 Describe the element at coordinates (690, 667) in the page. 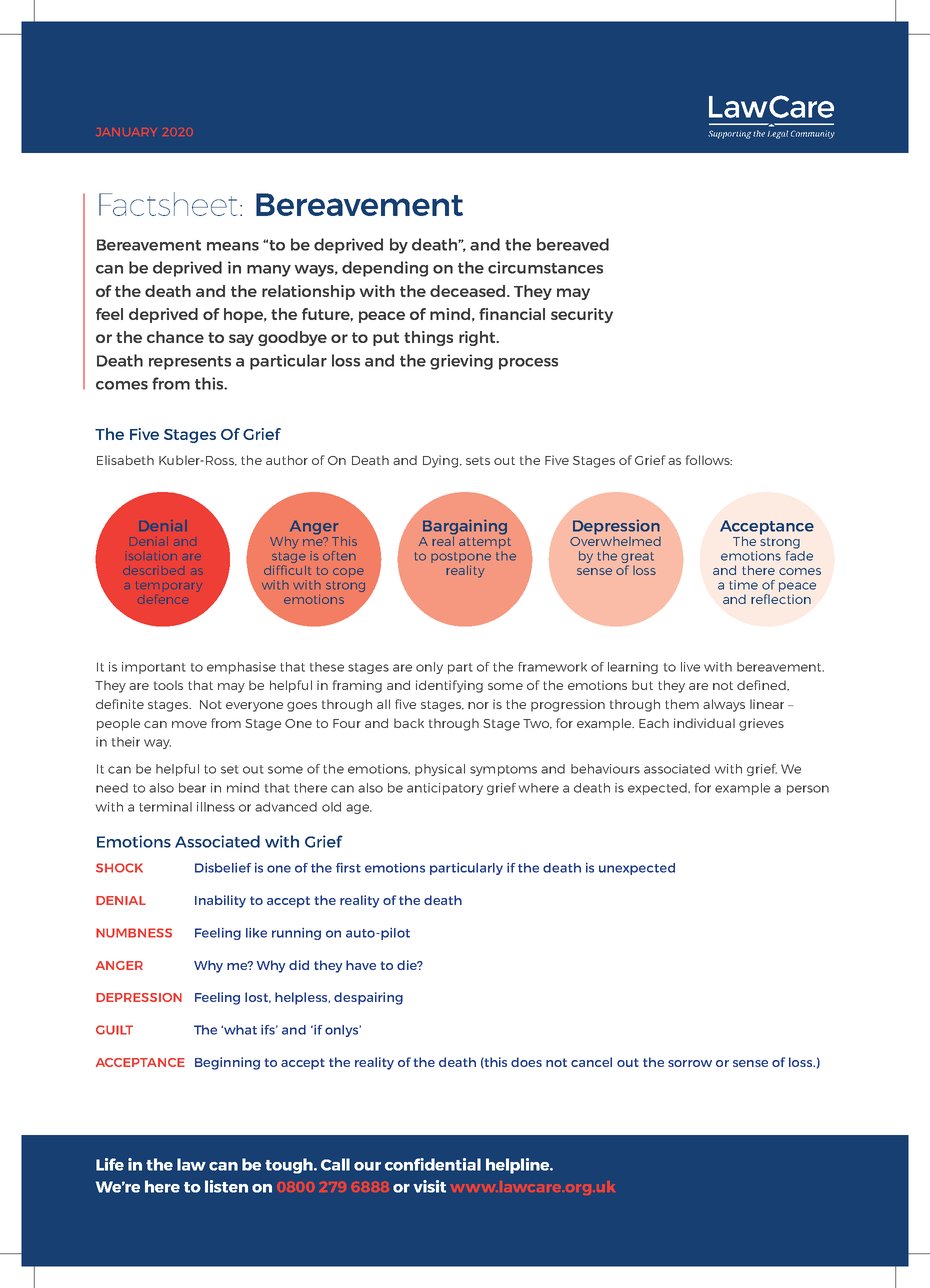

I see `live` at that location.
